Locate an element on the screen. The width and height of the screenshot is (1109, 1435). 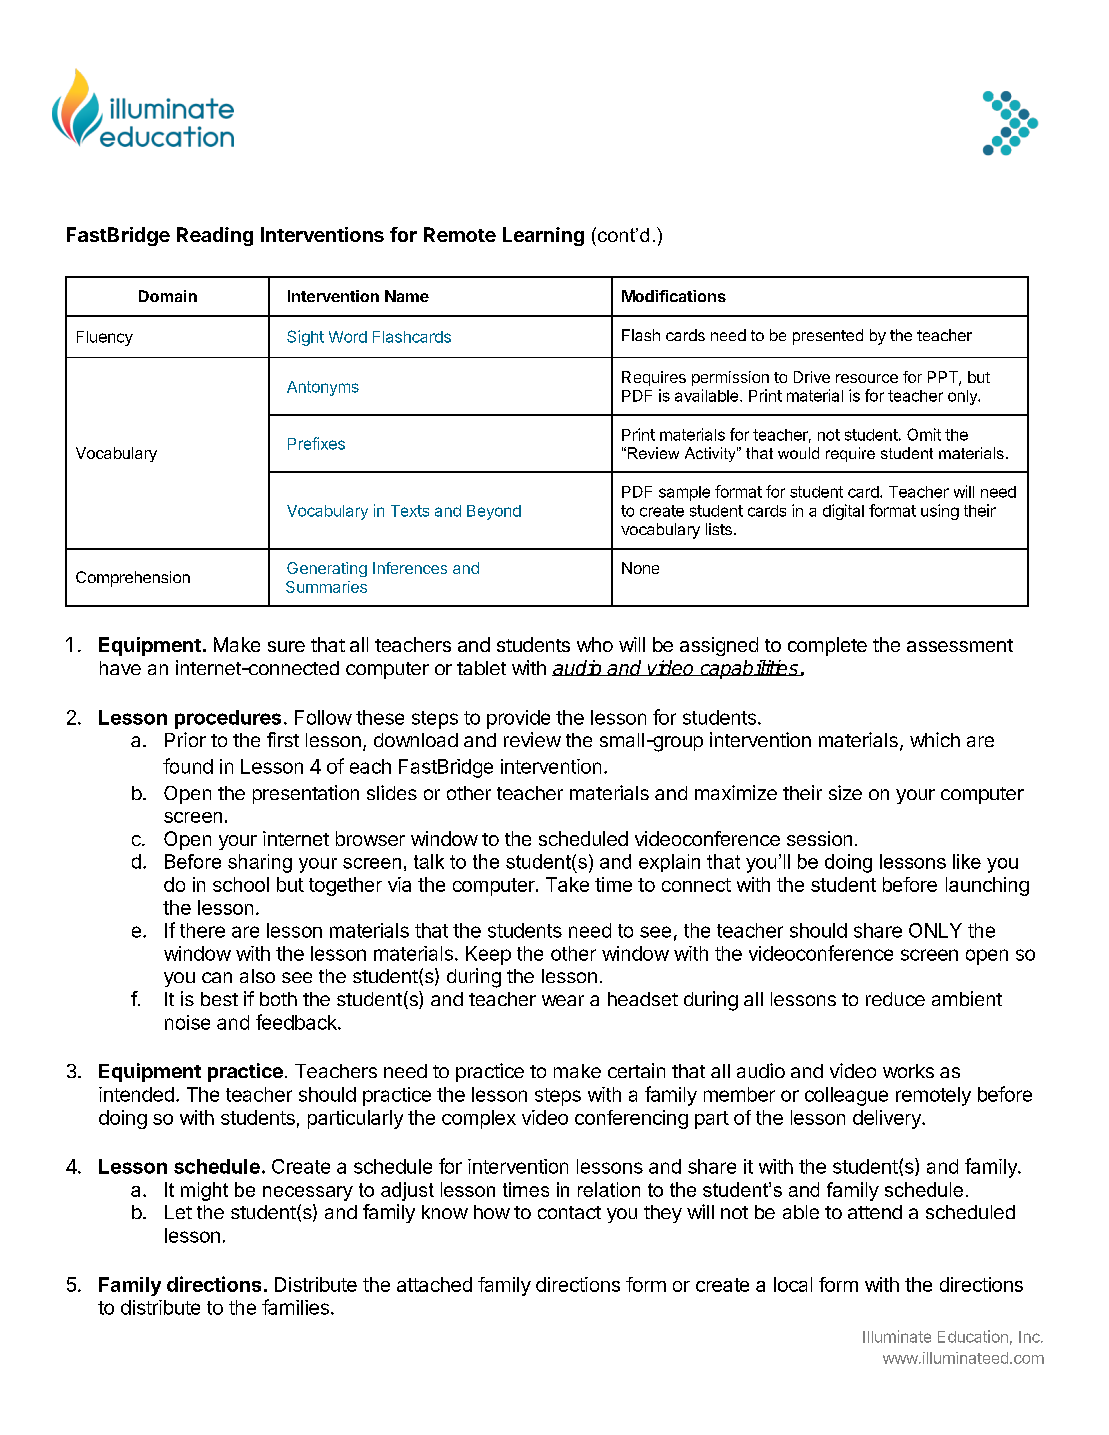
families is located at coordinates (295, 1307).
